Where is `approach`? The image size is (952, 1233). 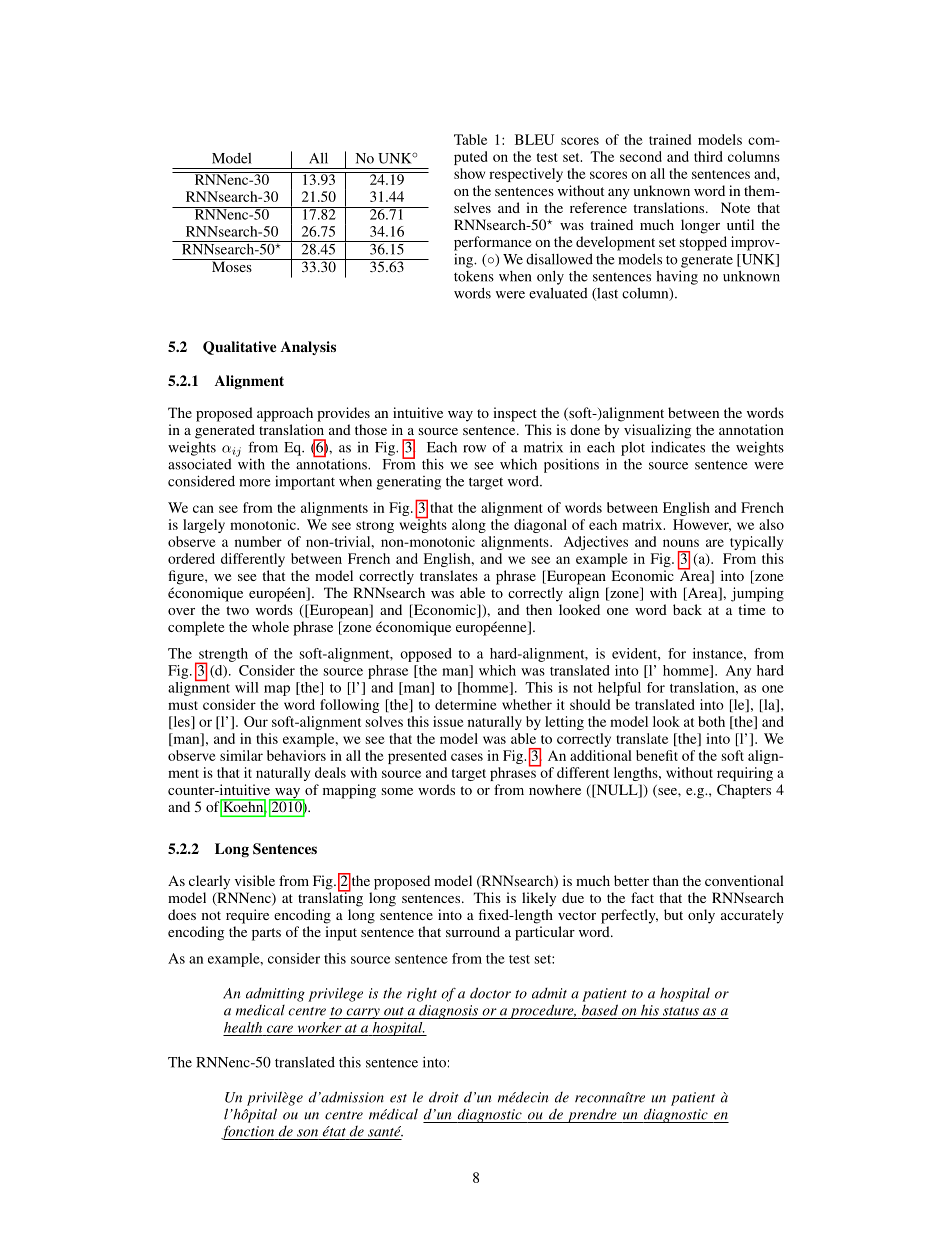
approach is located at coordinates (285, 414).
